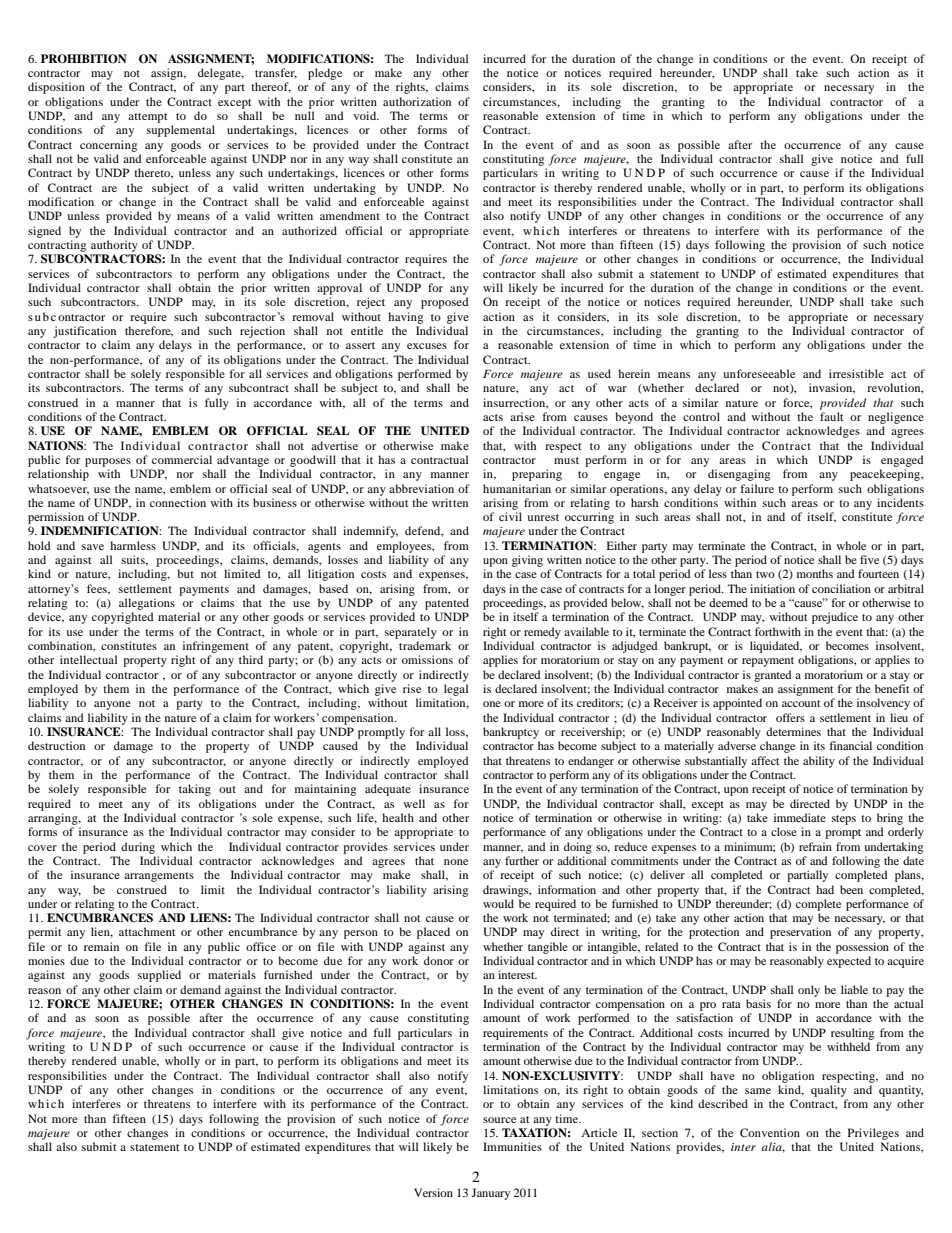 The width and height of the screenshot is (952, 1233). I want to click on invasion, so click(832, 388).
